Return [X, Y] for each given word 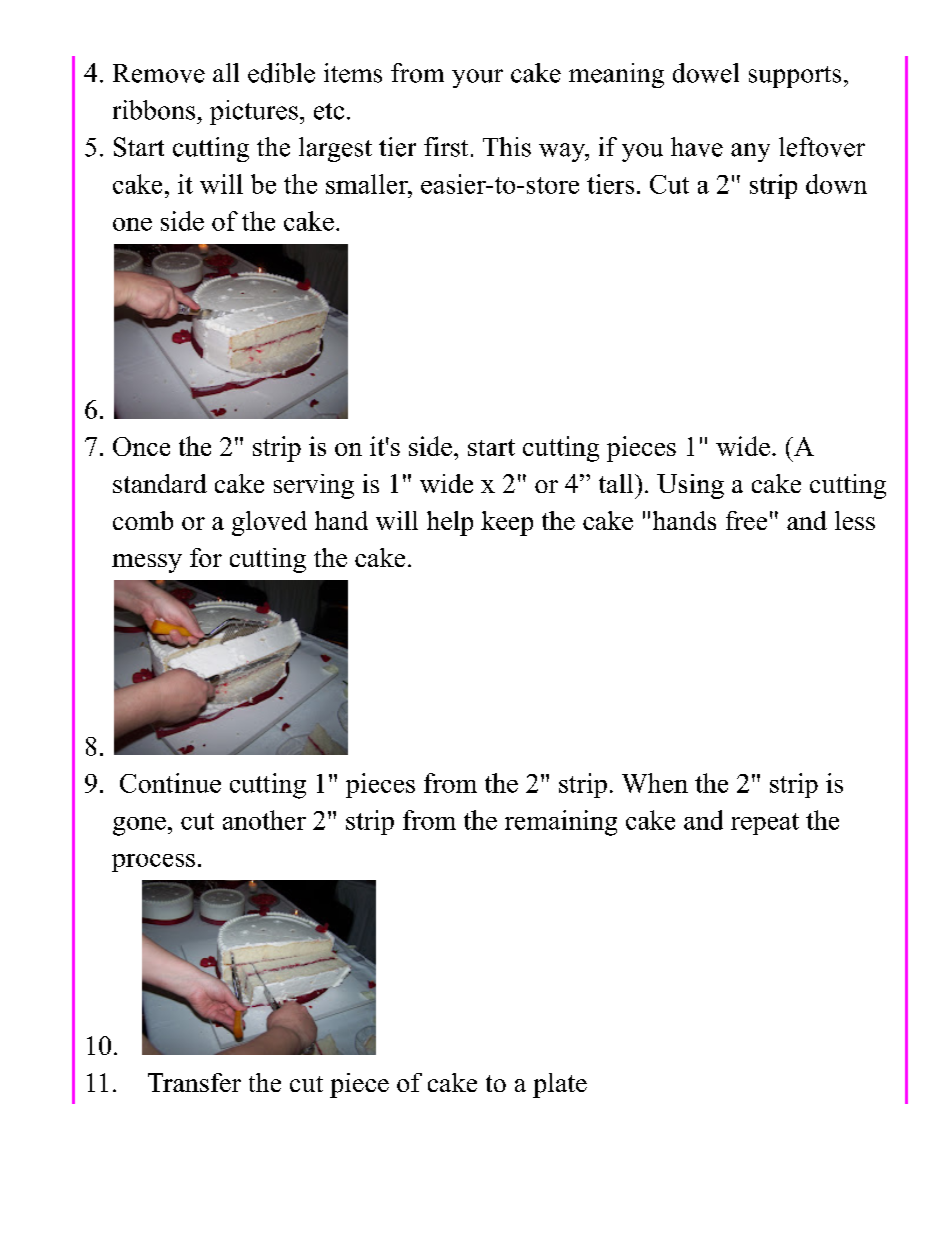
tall [617, 483]
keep [507, 523]
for [206, 557]
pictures [254, 112]
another [264, 820]
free [746, 520]
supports [795, 77]
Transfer [194, 1082]
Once [141, 446]
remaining [561, 823]
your [477, 78]
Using [690, 486]
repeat [765, 824]
